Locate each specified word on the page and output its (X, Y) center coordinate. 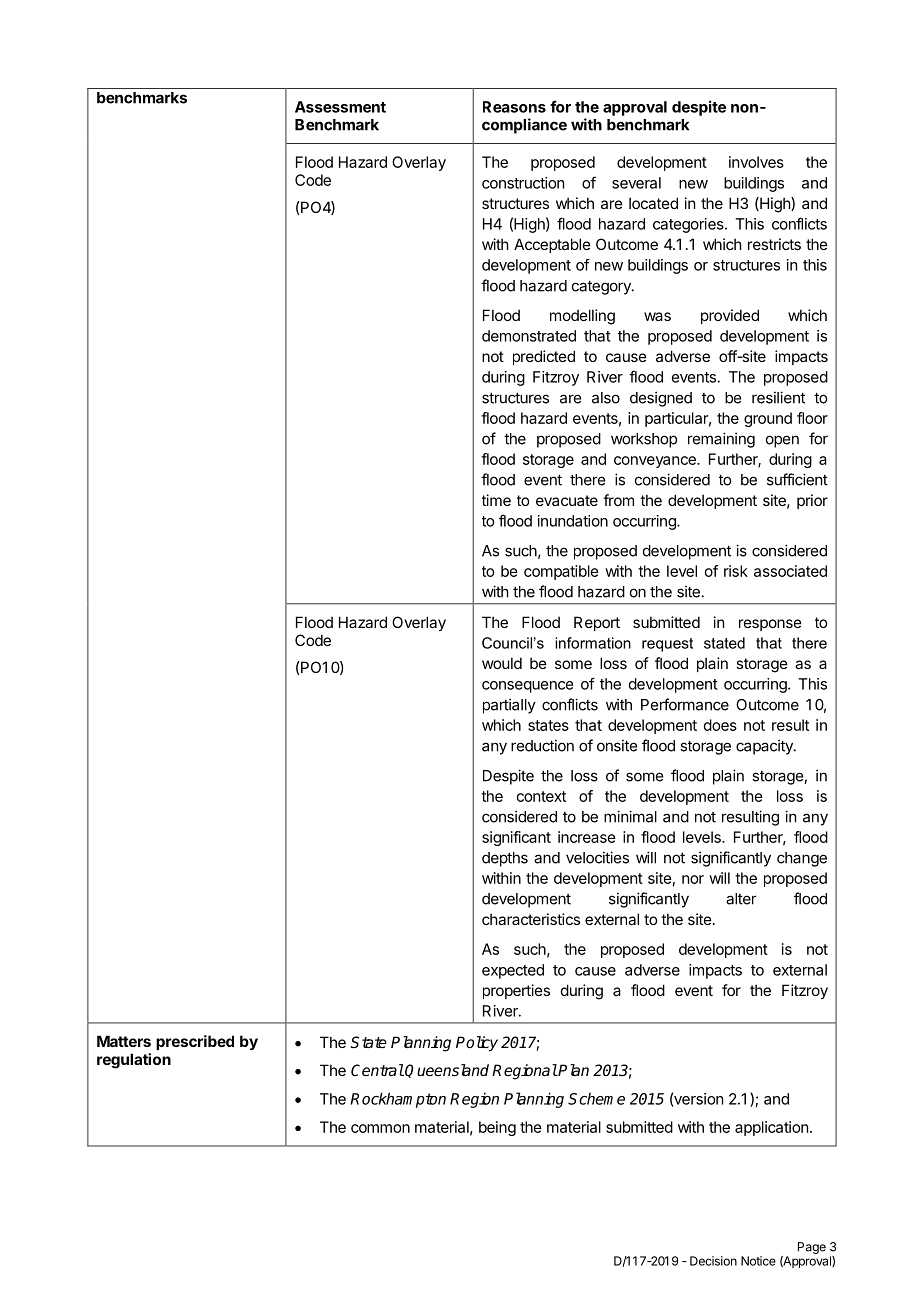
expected (513, 971)
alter (741, 899)
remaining (721, 440)
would (502, 663)
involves (756, 162)
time (496, 500)
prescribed (195, 1042)
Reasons (514, 107)
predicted (544, 357)
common (380, 1128)
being (497, 1128)
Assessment (340, 107)
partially (509, 706)
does (720, 725)
